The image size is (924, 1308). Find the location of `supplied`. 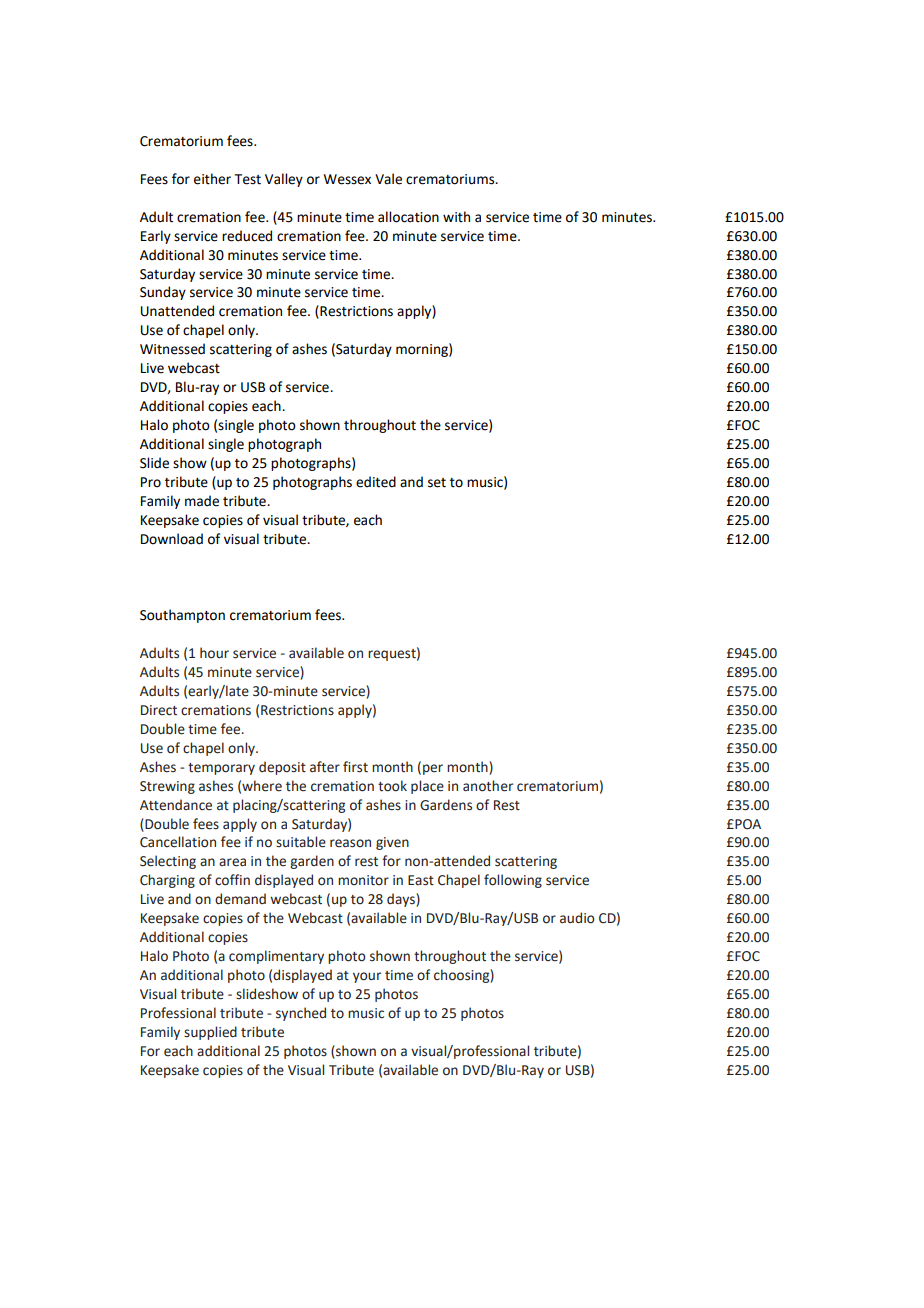

supplied is located at coordinates (210, 1033).
